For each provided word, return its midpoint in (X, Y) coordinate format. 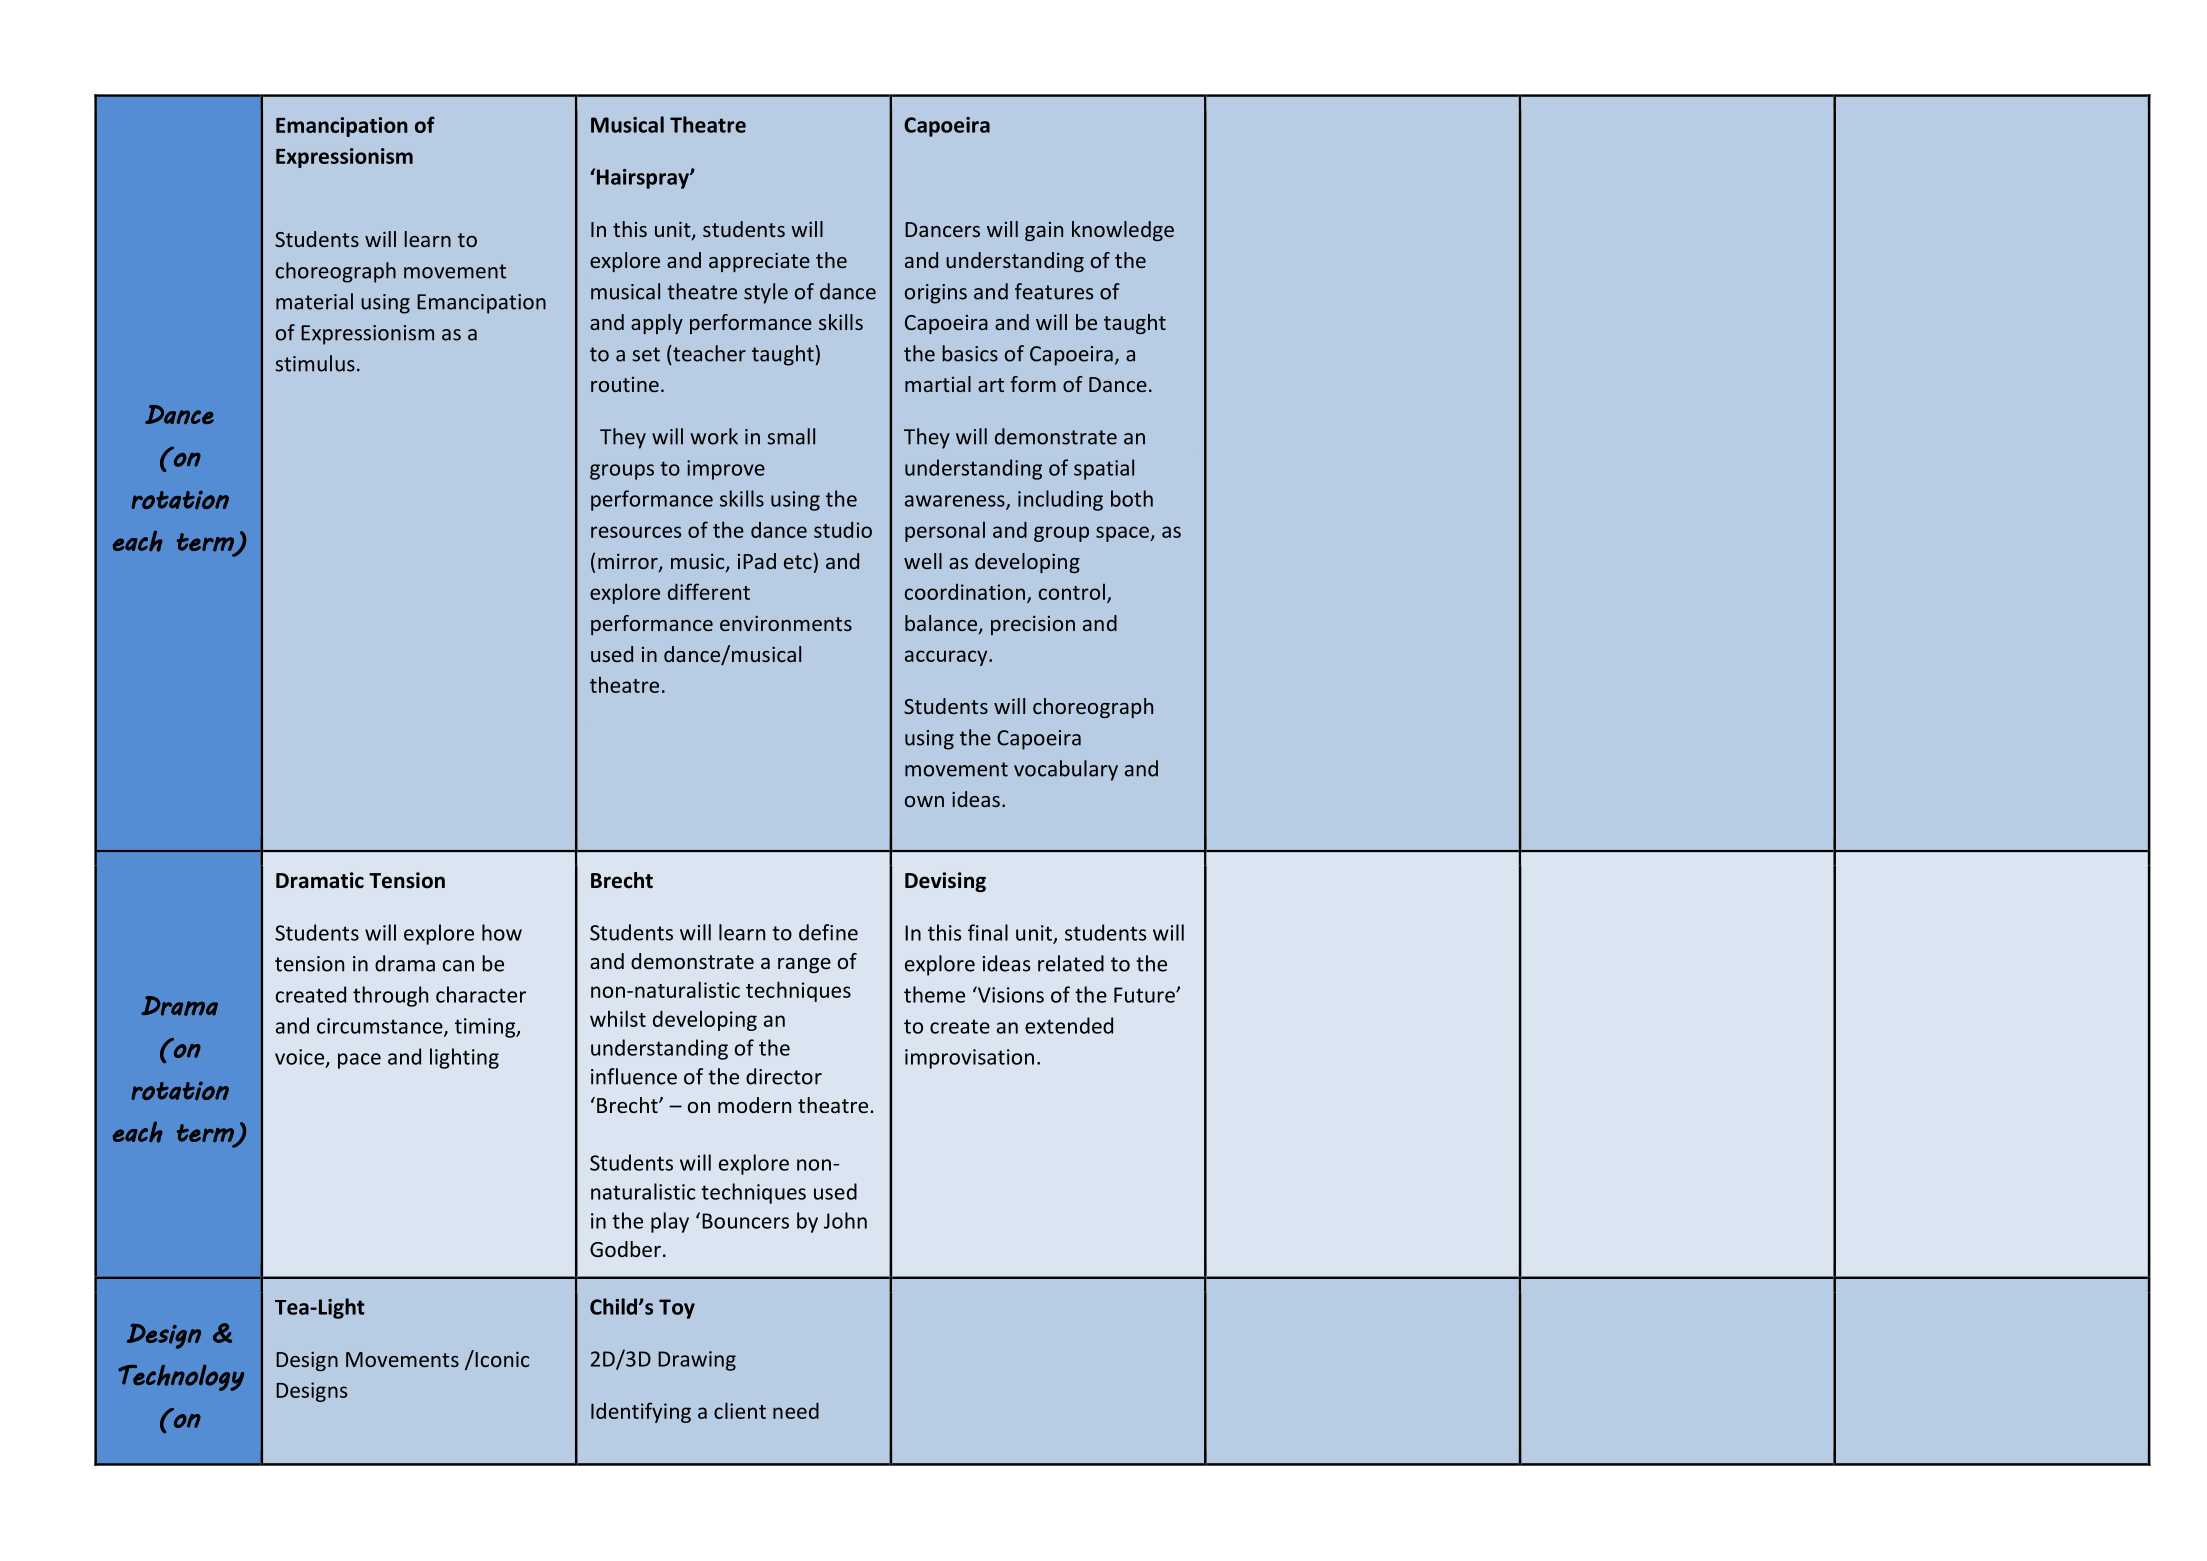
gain (1044, 231)
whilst (618, 1018)
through (390, 996)
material (314, 301)
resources (636, 532)
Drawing (697, 1361)
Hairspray (644, 179)
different (709, 591)
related (1071, 963)
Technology (181, 1377)
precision (1033, 625)
